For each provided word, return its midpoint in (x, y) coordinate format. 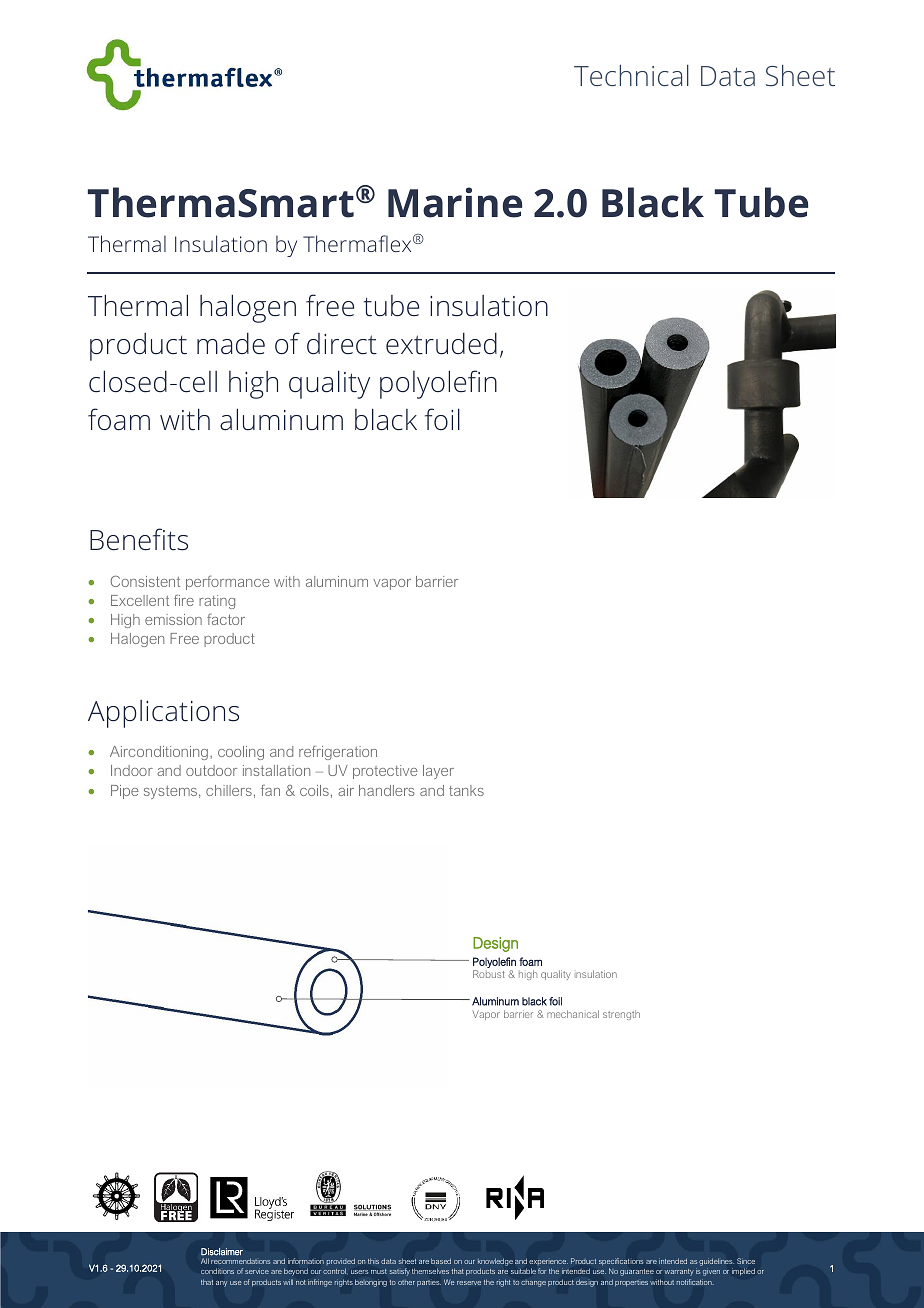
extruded (441, 344)
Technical (631, 75)
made (231, 344)
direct (342, 344)
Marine (455, 202)
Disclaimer (222, 1252)
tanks (466, 790)
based (441, 1261)
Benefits (139, 539)
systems (170, 792)
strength (621, 1015)
